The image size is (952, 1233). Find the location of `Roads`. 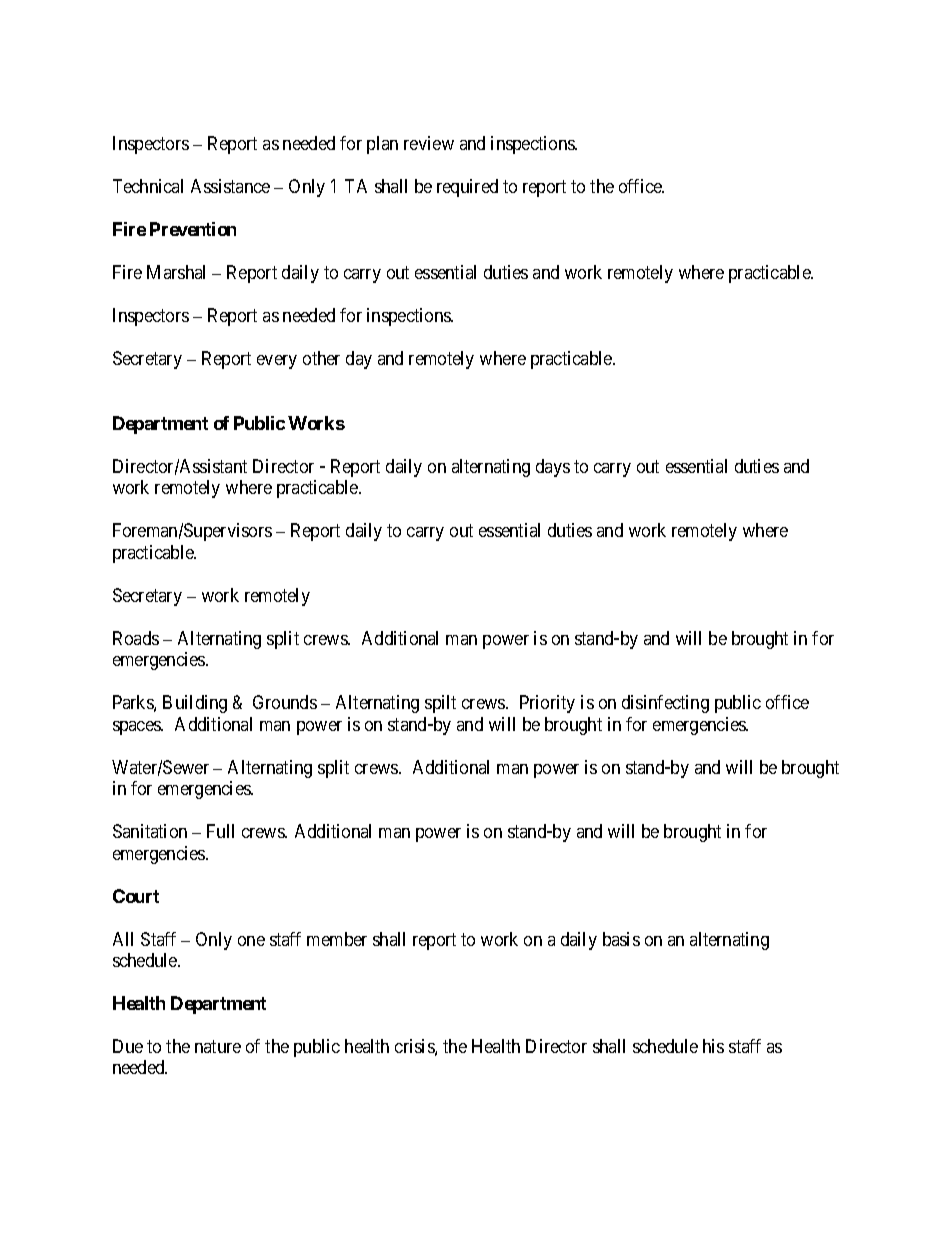

Roads is located at coordinates (136, 638).
